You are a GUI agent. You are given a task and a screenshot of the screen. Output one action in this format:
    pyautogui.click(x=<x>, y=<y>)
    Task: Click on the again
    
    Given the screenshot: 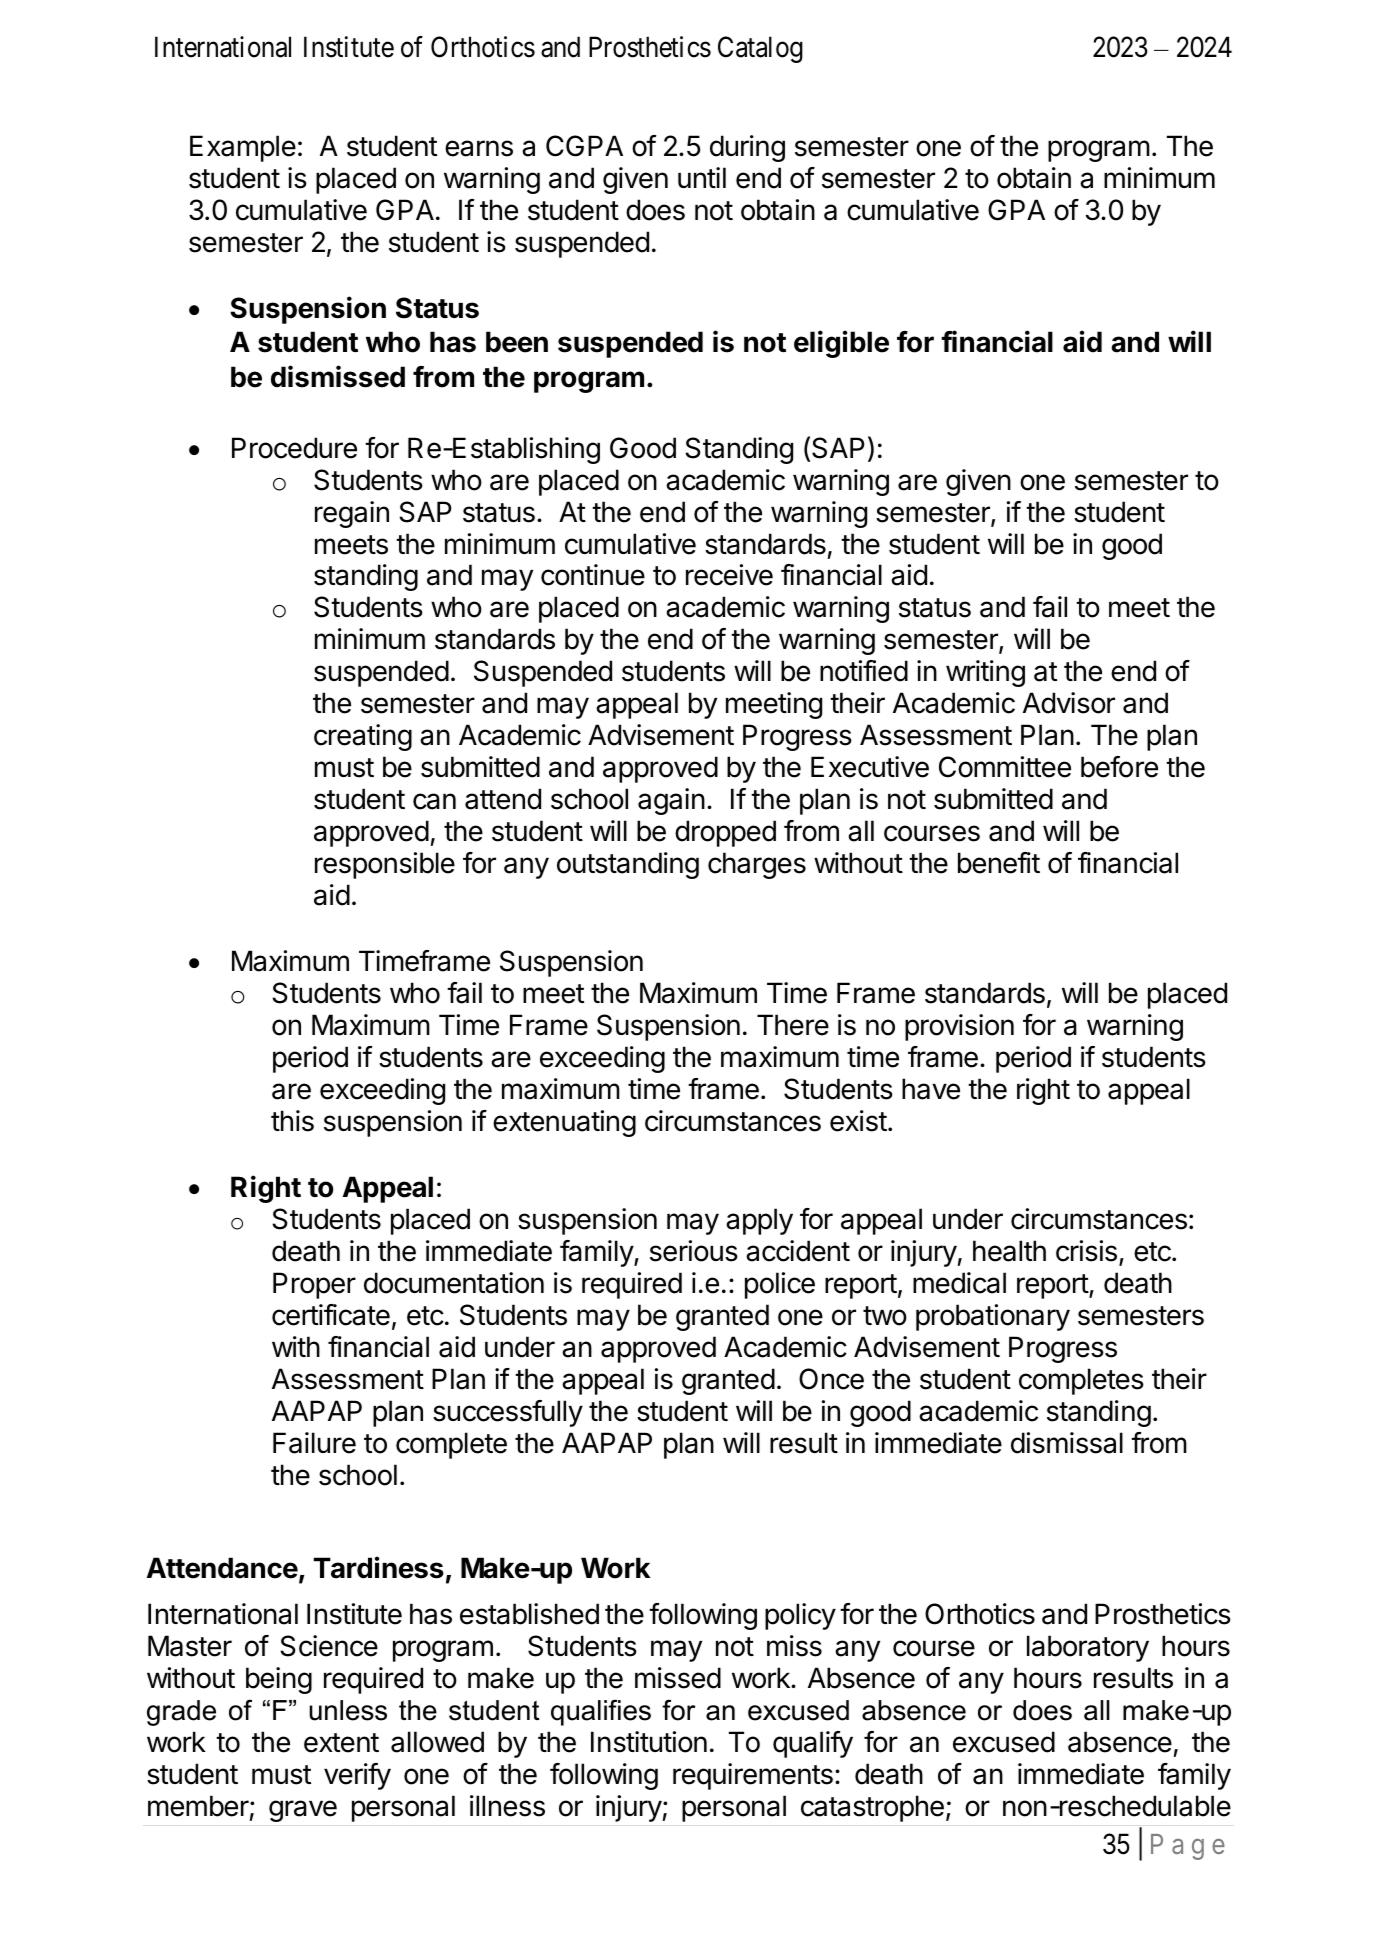 What is the action you would take?
    pyautogui.click(x=671, y=801)
